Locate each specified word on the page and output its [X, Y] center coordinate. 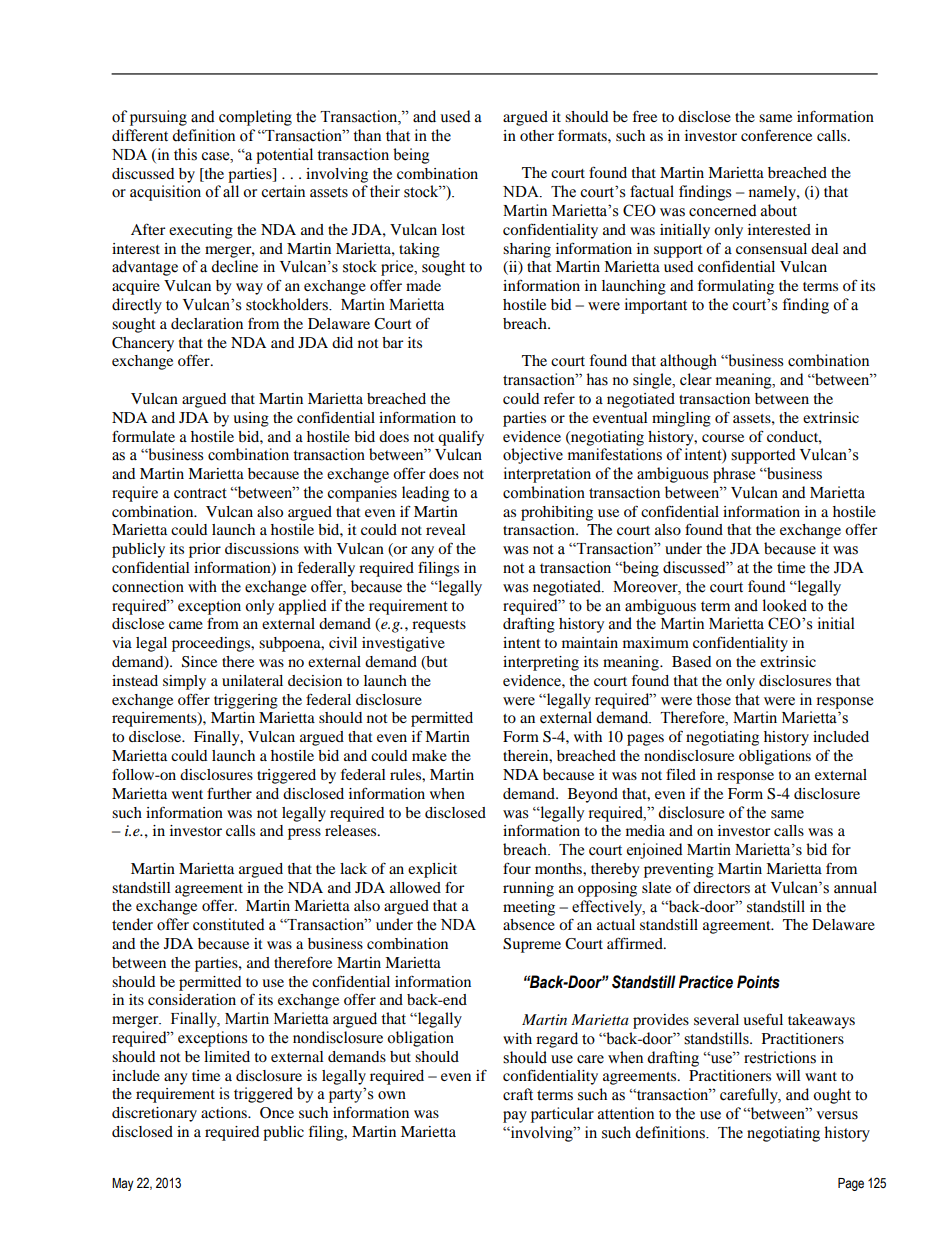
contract [200, 493]
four [517, 868]
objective [533, 456]
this [185, 154]
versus [837, 1115]
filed [681, 774]
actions [225, 1112]
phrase [734, 475]
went [187, 794]
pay [515, 1117]
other [537, 135]
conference [776, 135]
